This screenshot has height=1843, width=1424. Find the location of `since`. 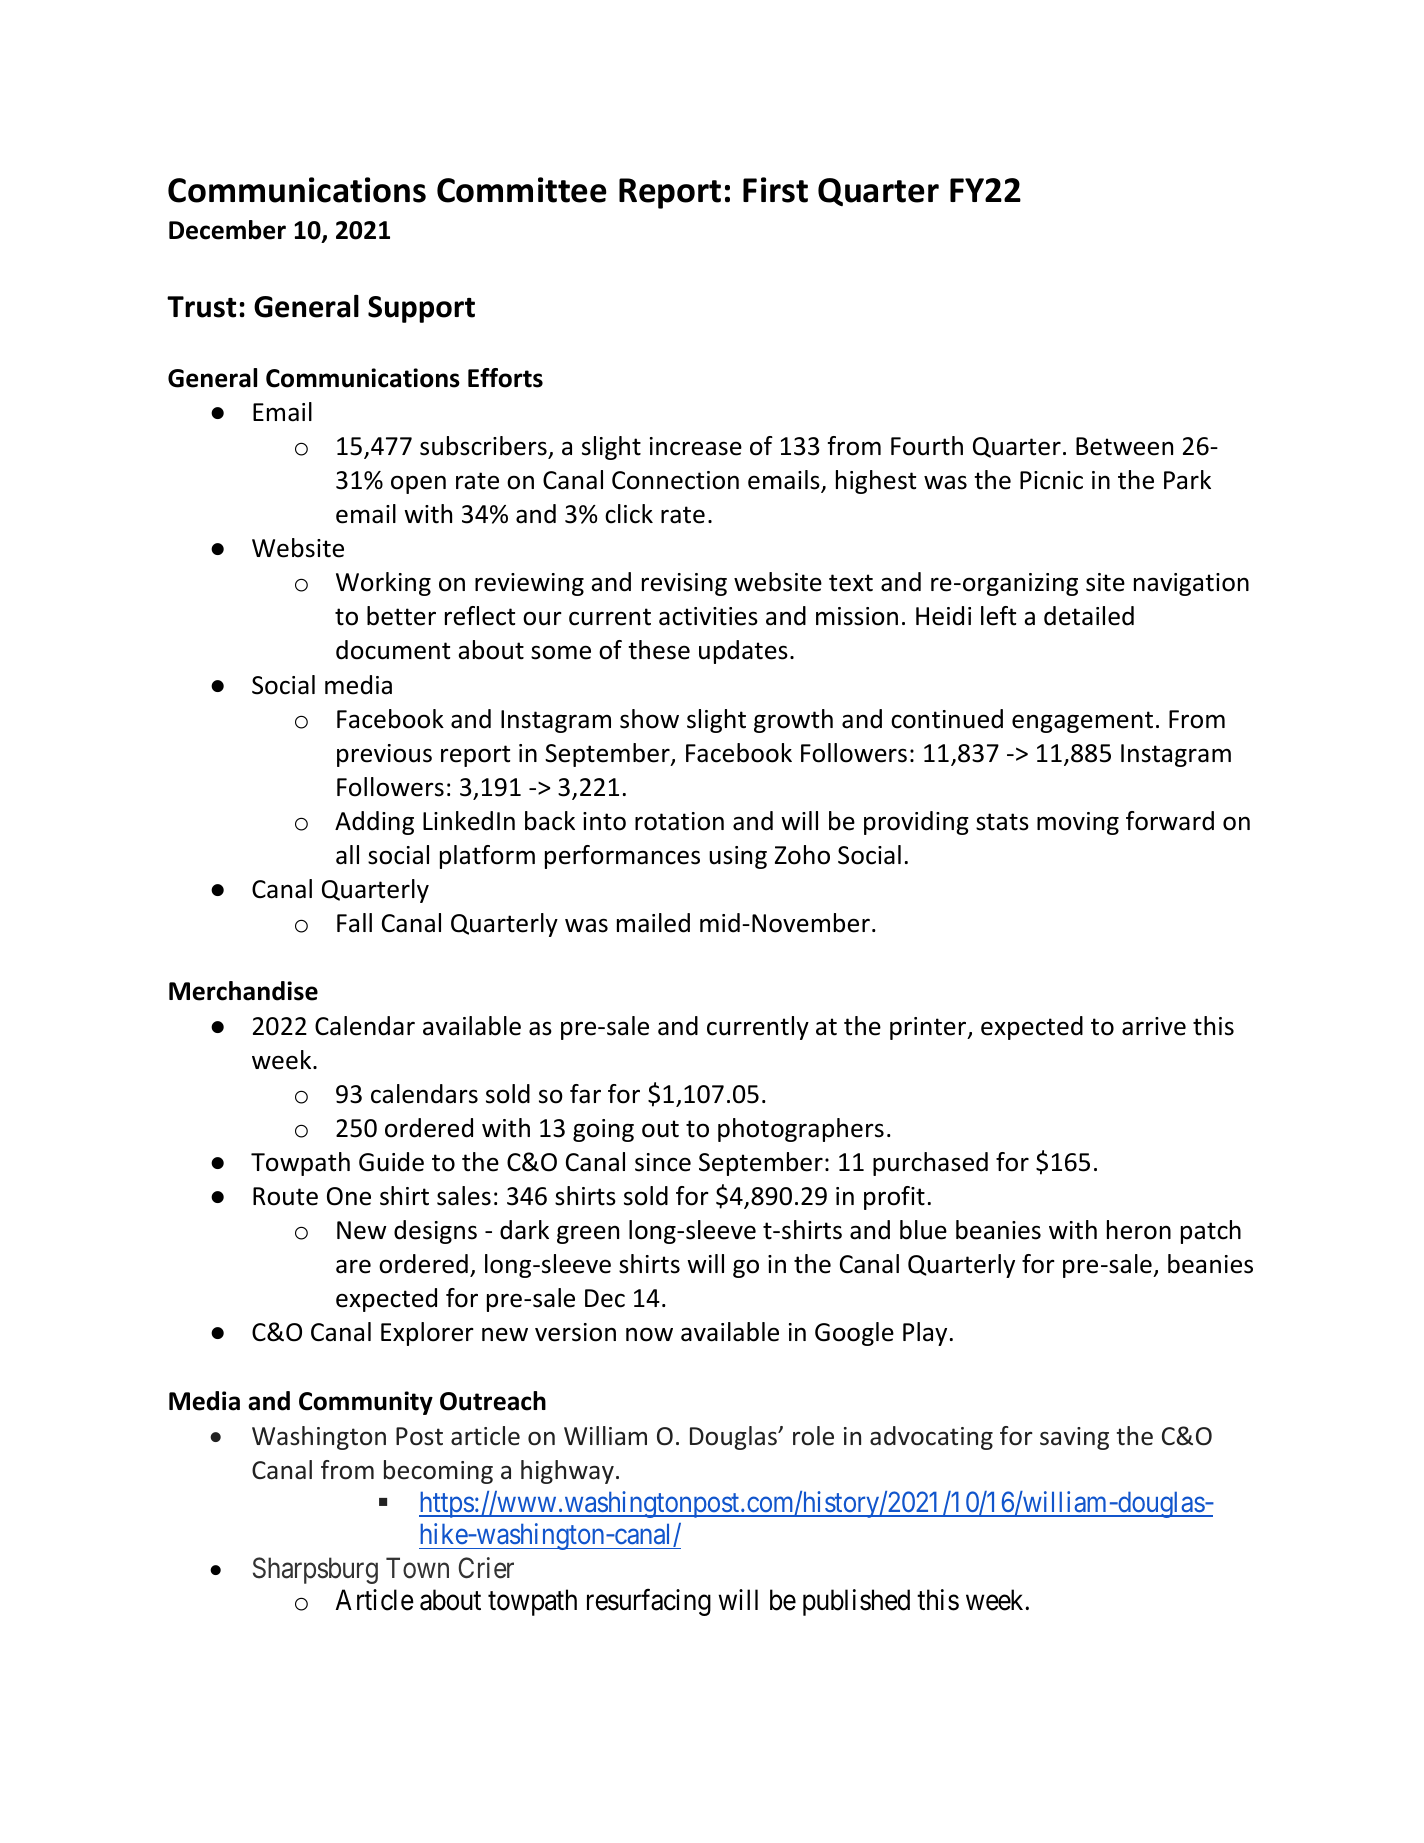

since is located at coordinates (663, 1162).
